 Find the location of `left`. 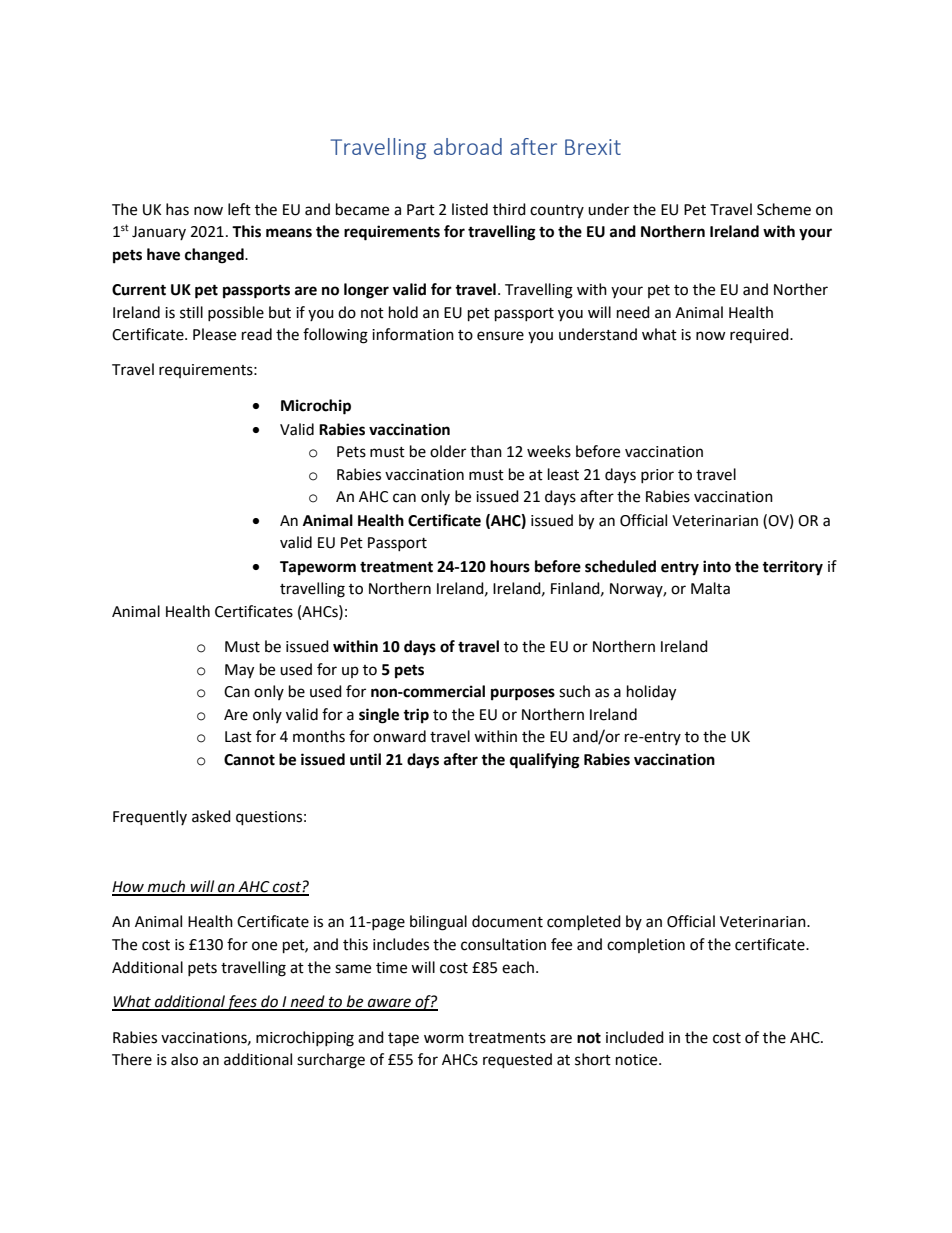

left is located at coordinates (239, 209).
